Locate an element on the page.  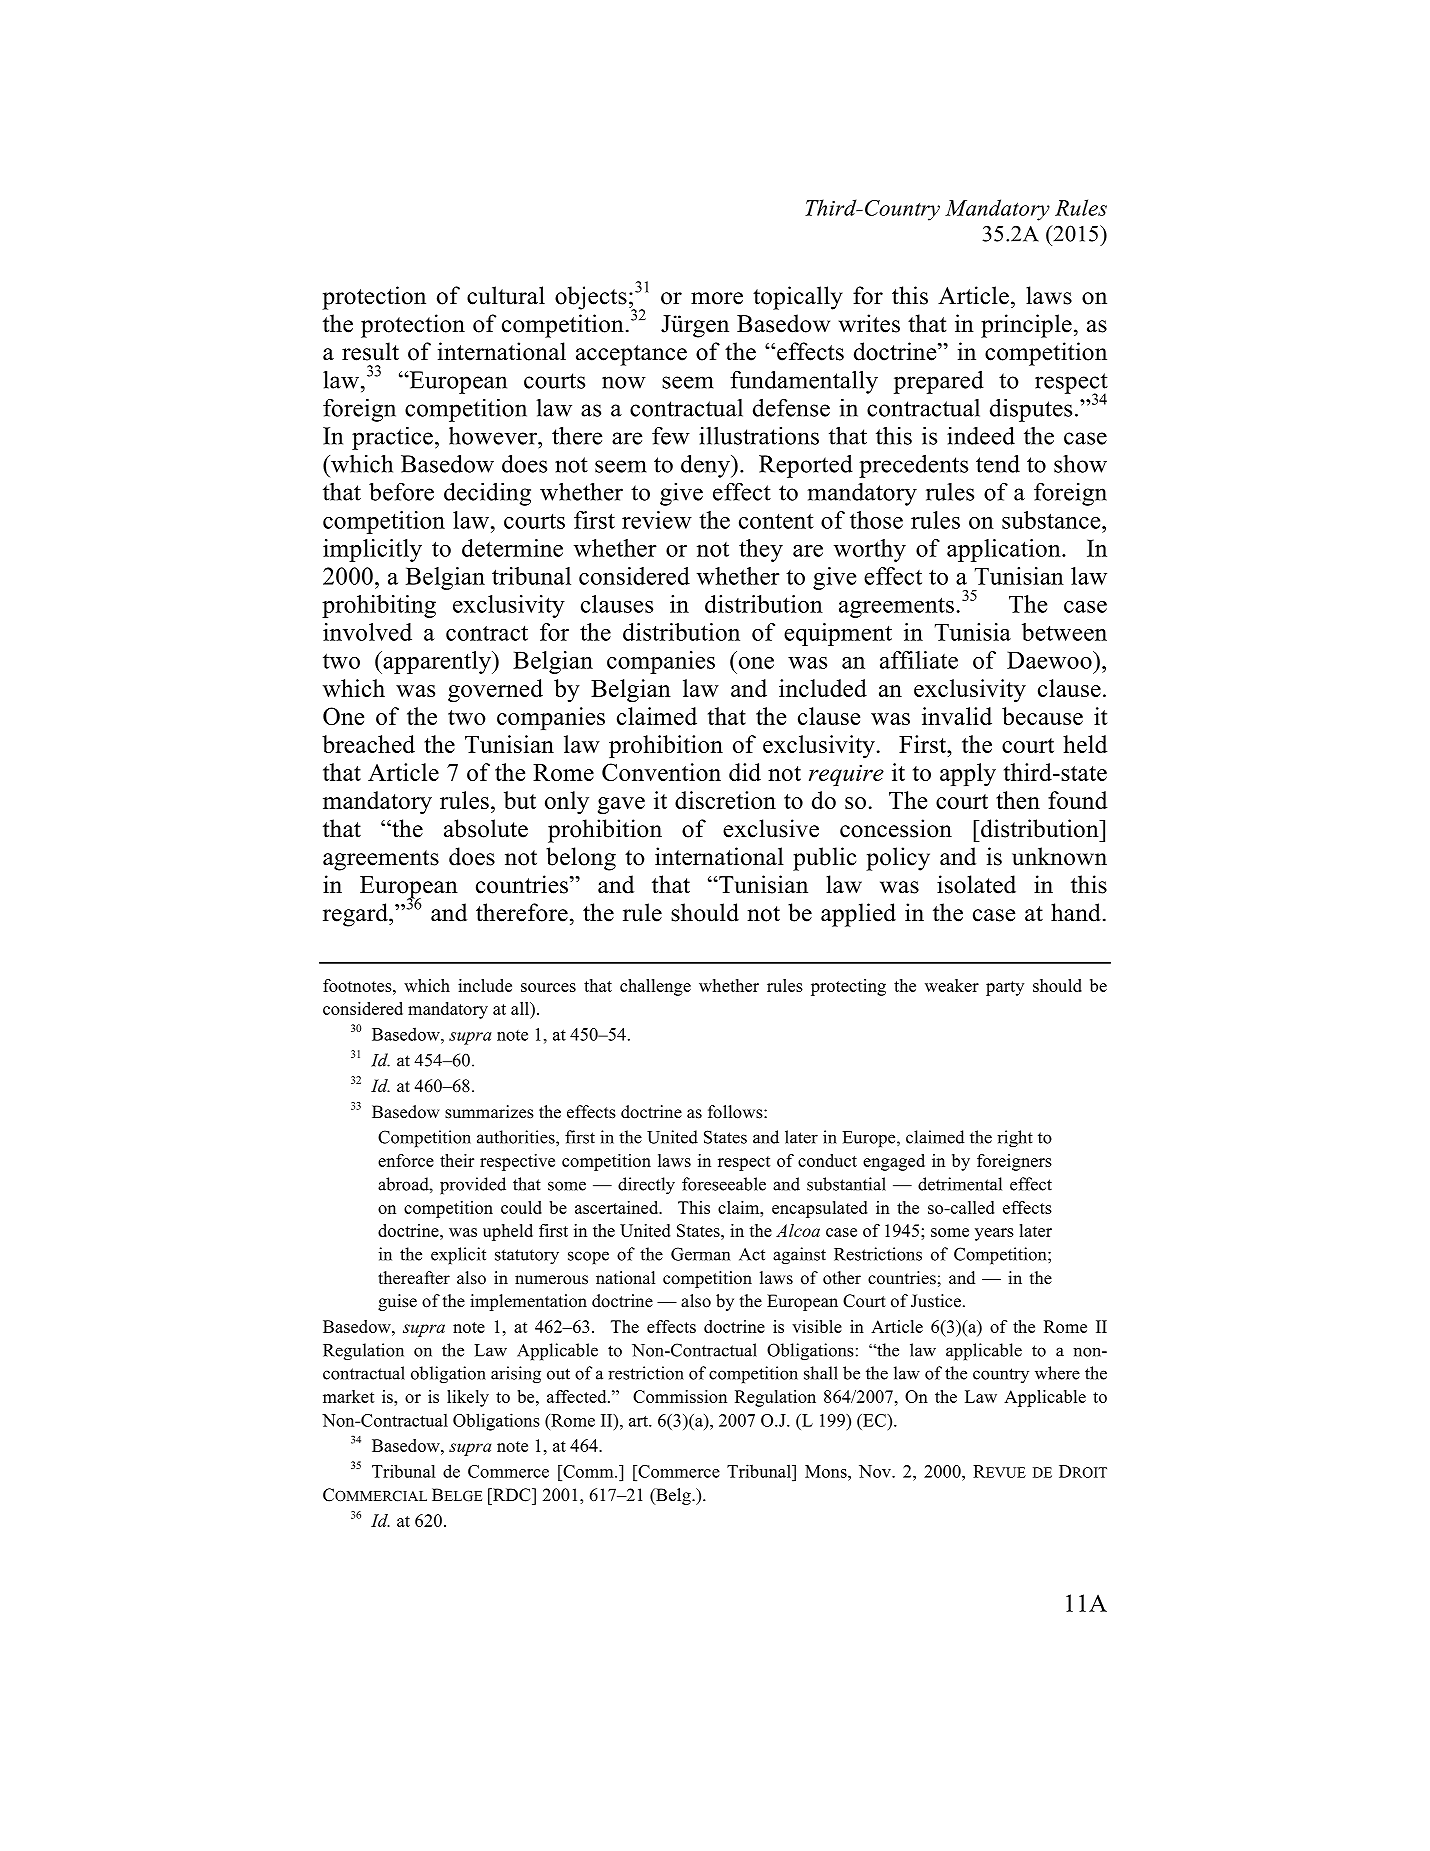
likely is located at coordinates (468, 1398).
